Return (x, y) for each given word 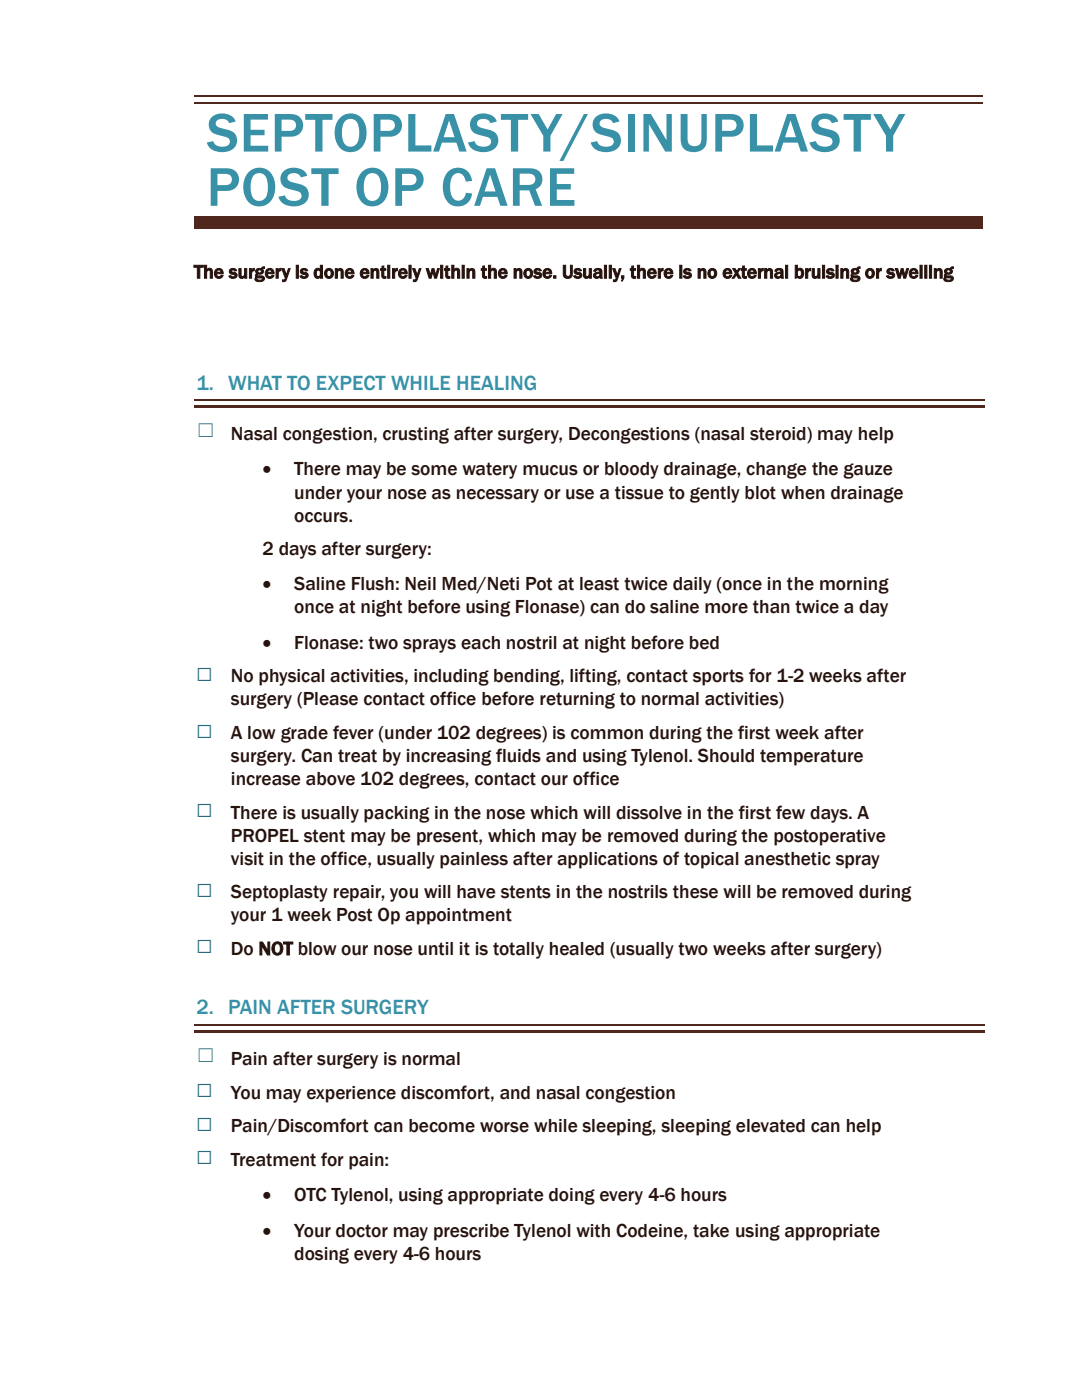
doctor (362, 1231)
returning (577, 700)
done (334, 271)
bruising (827, 273)
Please (331, 699)
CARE (509, 187)
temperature (811, 757)
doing (572, 1196)
